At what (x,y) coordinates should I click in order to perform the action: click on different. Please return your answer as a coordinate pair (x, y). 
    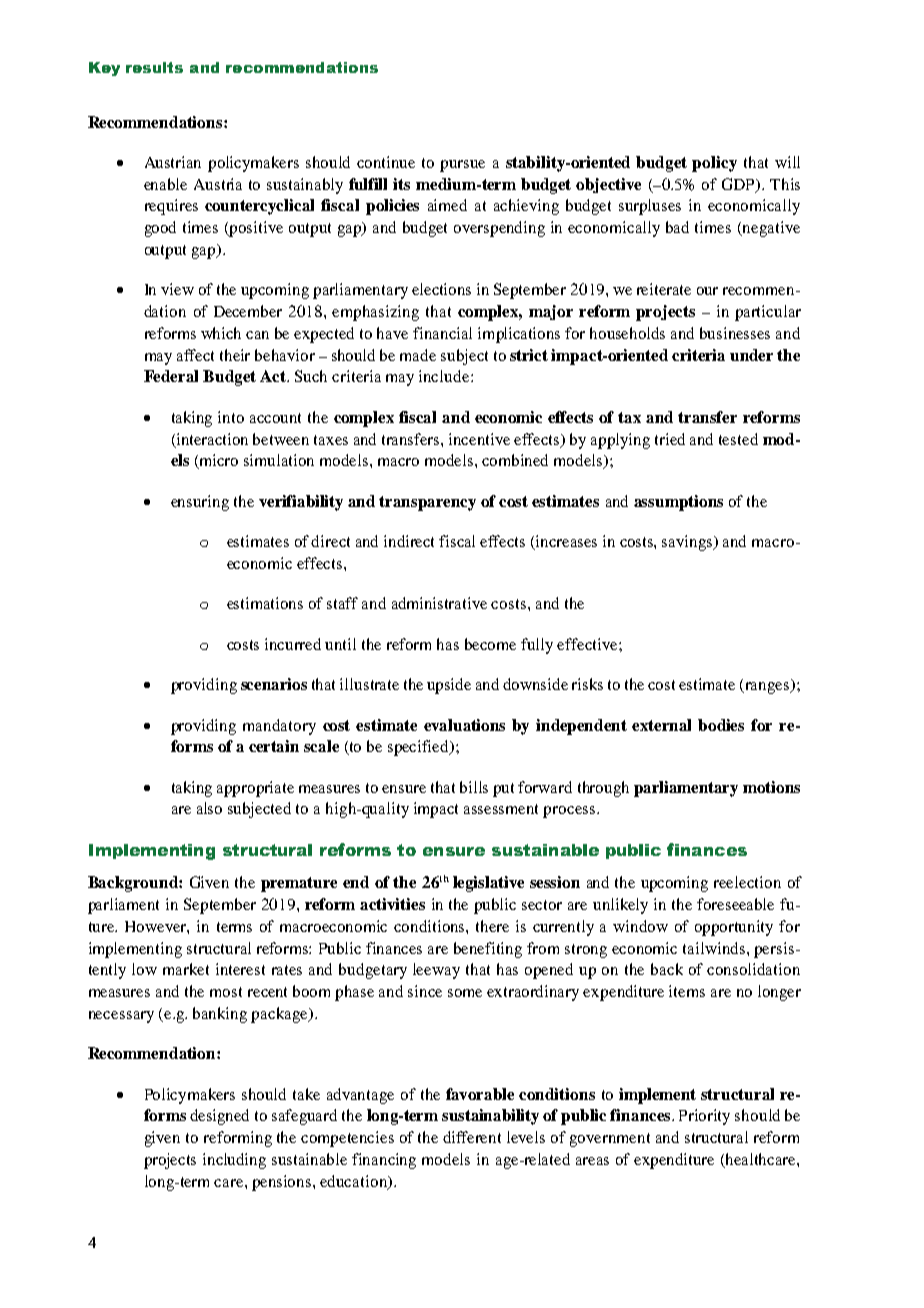
    Looking at the image, I should click on (472, 1137).
